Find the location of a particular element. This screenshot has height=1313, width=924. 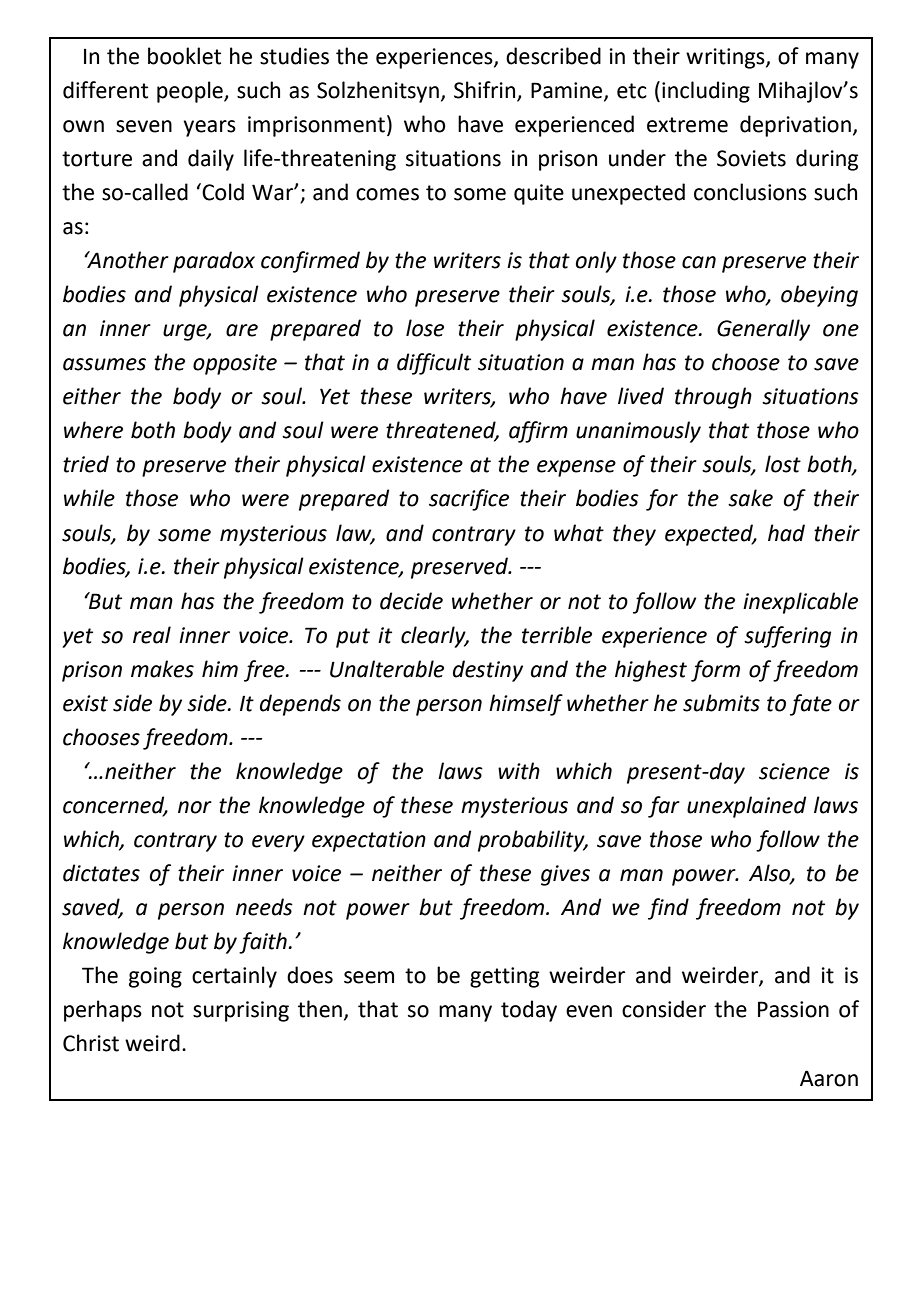

had is located at coordinates (786, 533).
